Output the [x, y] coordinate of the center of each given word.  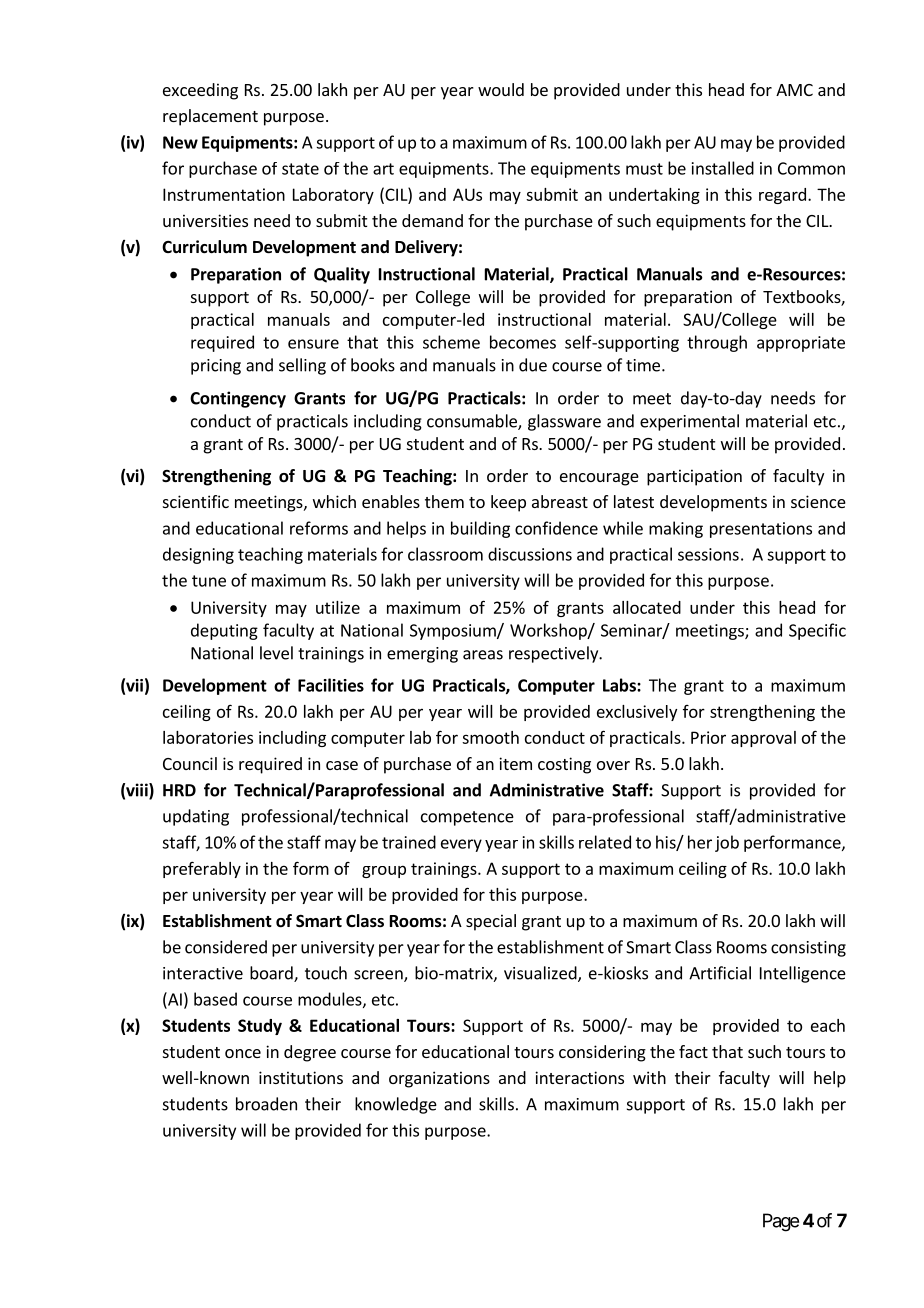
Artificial [720, 973]
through [717, 343]
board [272, 974]
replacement [210, 117]
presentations [761, 530]
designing [198, 555]
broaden [266, 1104]
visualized [541, 974]
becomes [523, 342]
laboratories [208, 737]
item [515, 763]
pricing [216, 367]
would [501, 89]
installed [723, 168]
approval [763, 739]
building [480, 529]
